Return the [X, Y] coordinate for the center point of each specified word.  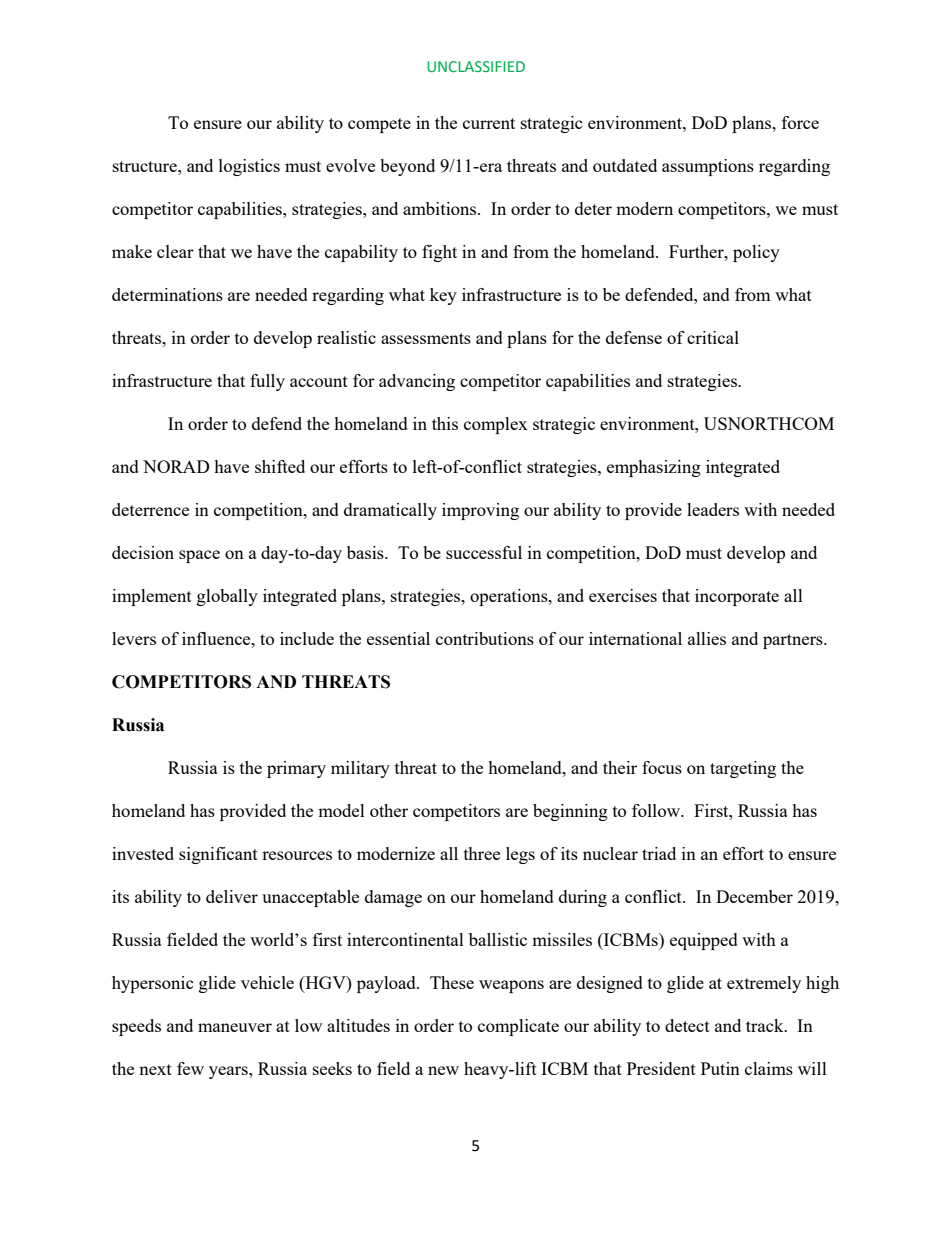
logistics [249, 167]
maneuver [235, 1027]
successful [484, 552]
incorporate [737, 597]
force [800, 122]
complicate [518, 1027]
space [199, 556]
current [489, 123]
